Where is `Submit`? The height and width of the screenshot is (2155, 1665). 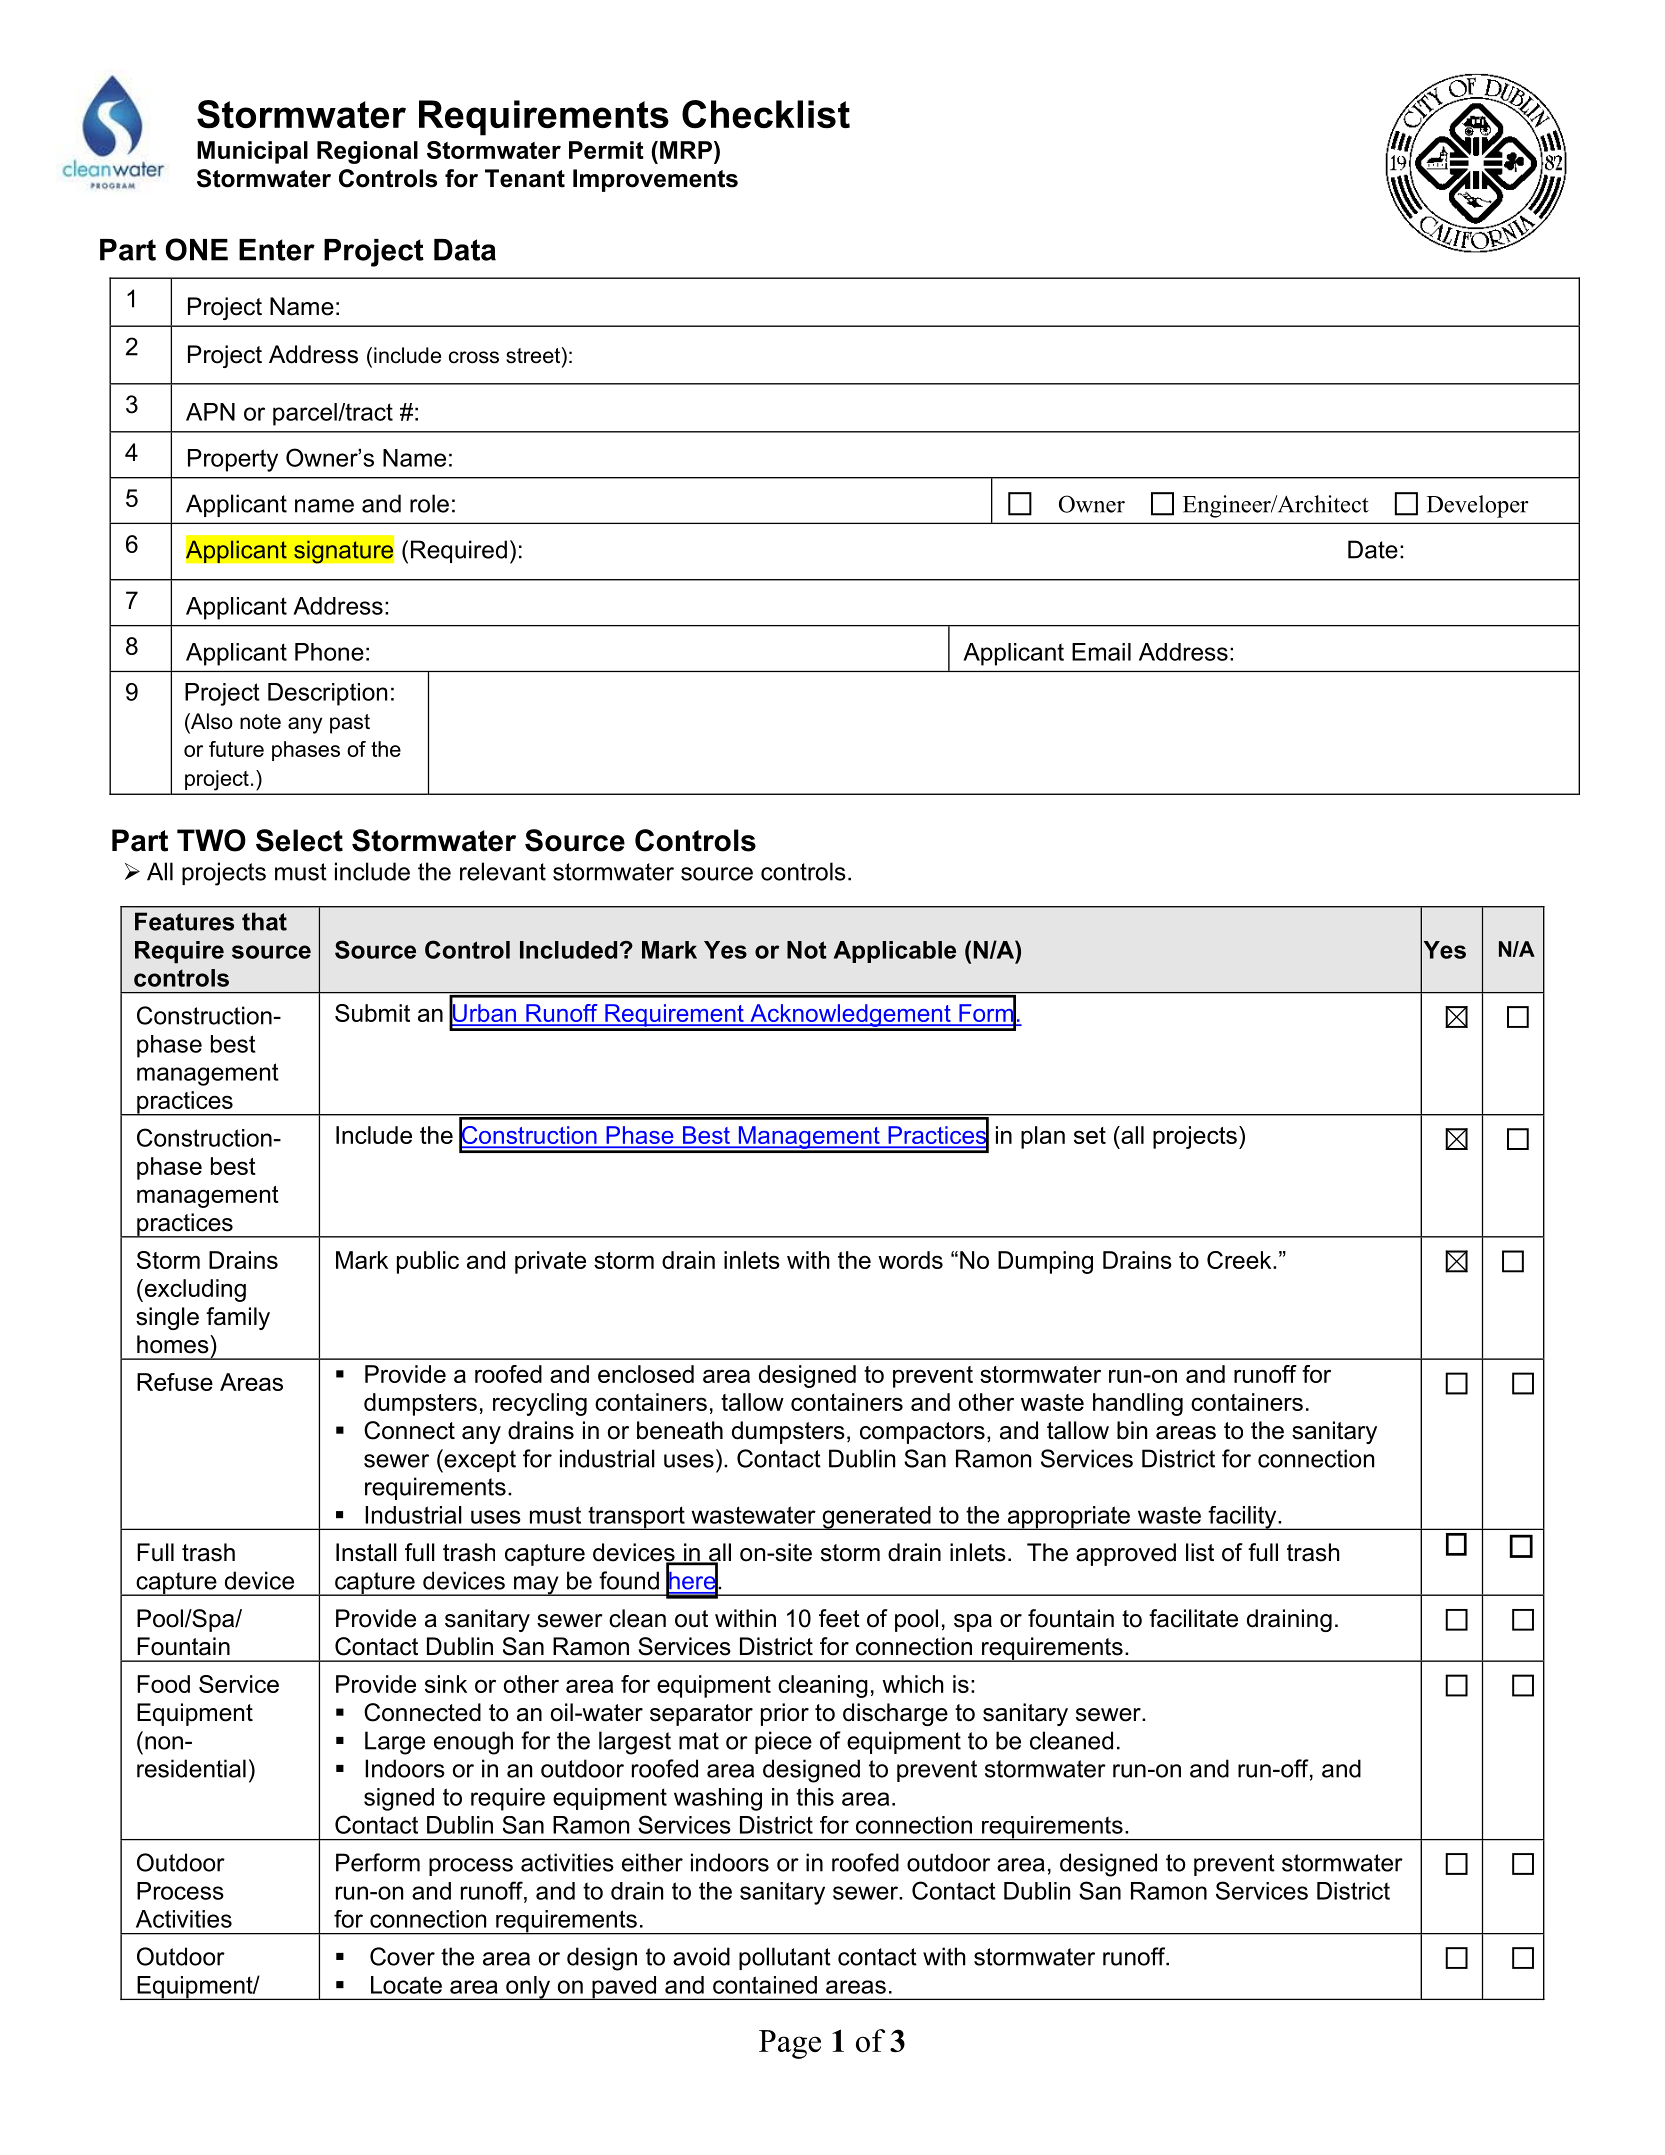 Submit is located at coordinates (372, 1013).
